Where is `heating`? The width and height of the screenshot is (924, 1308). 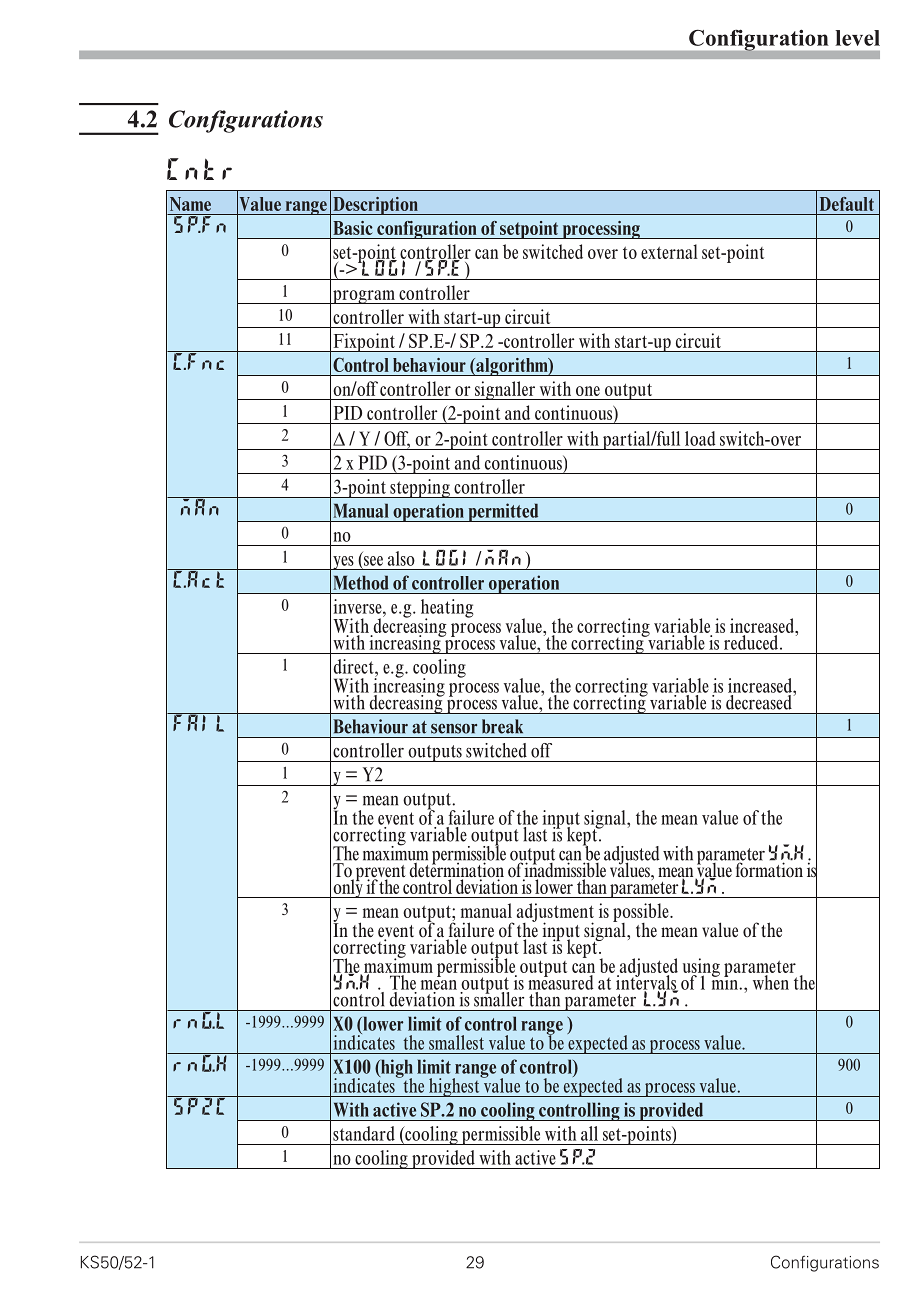
heating is located at coordinates (447, 609).
